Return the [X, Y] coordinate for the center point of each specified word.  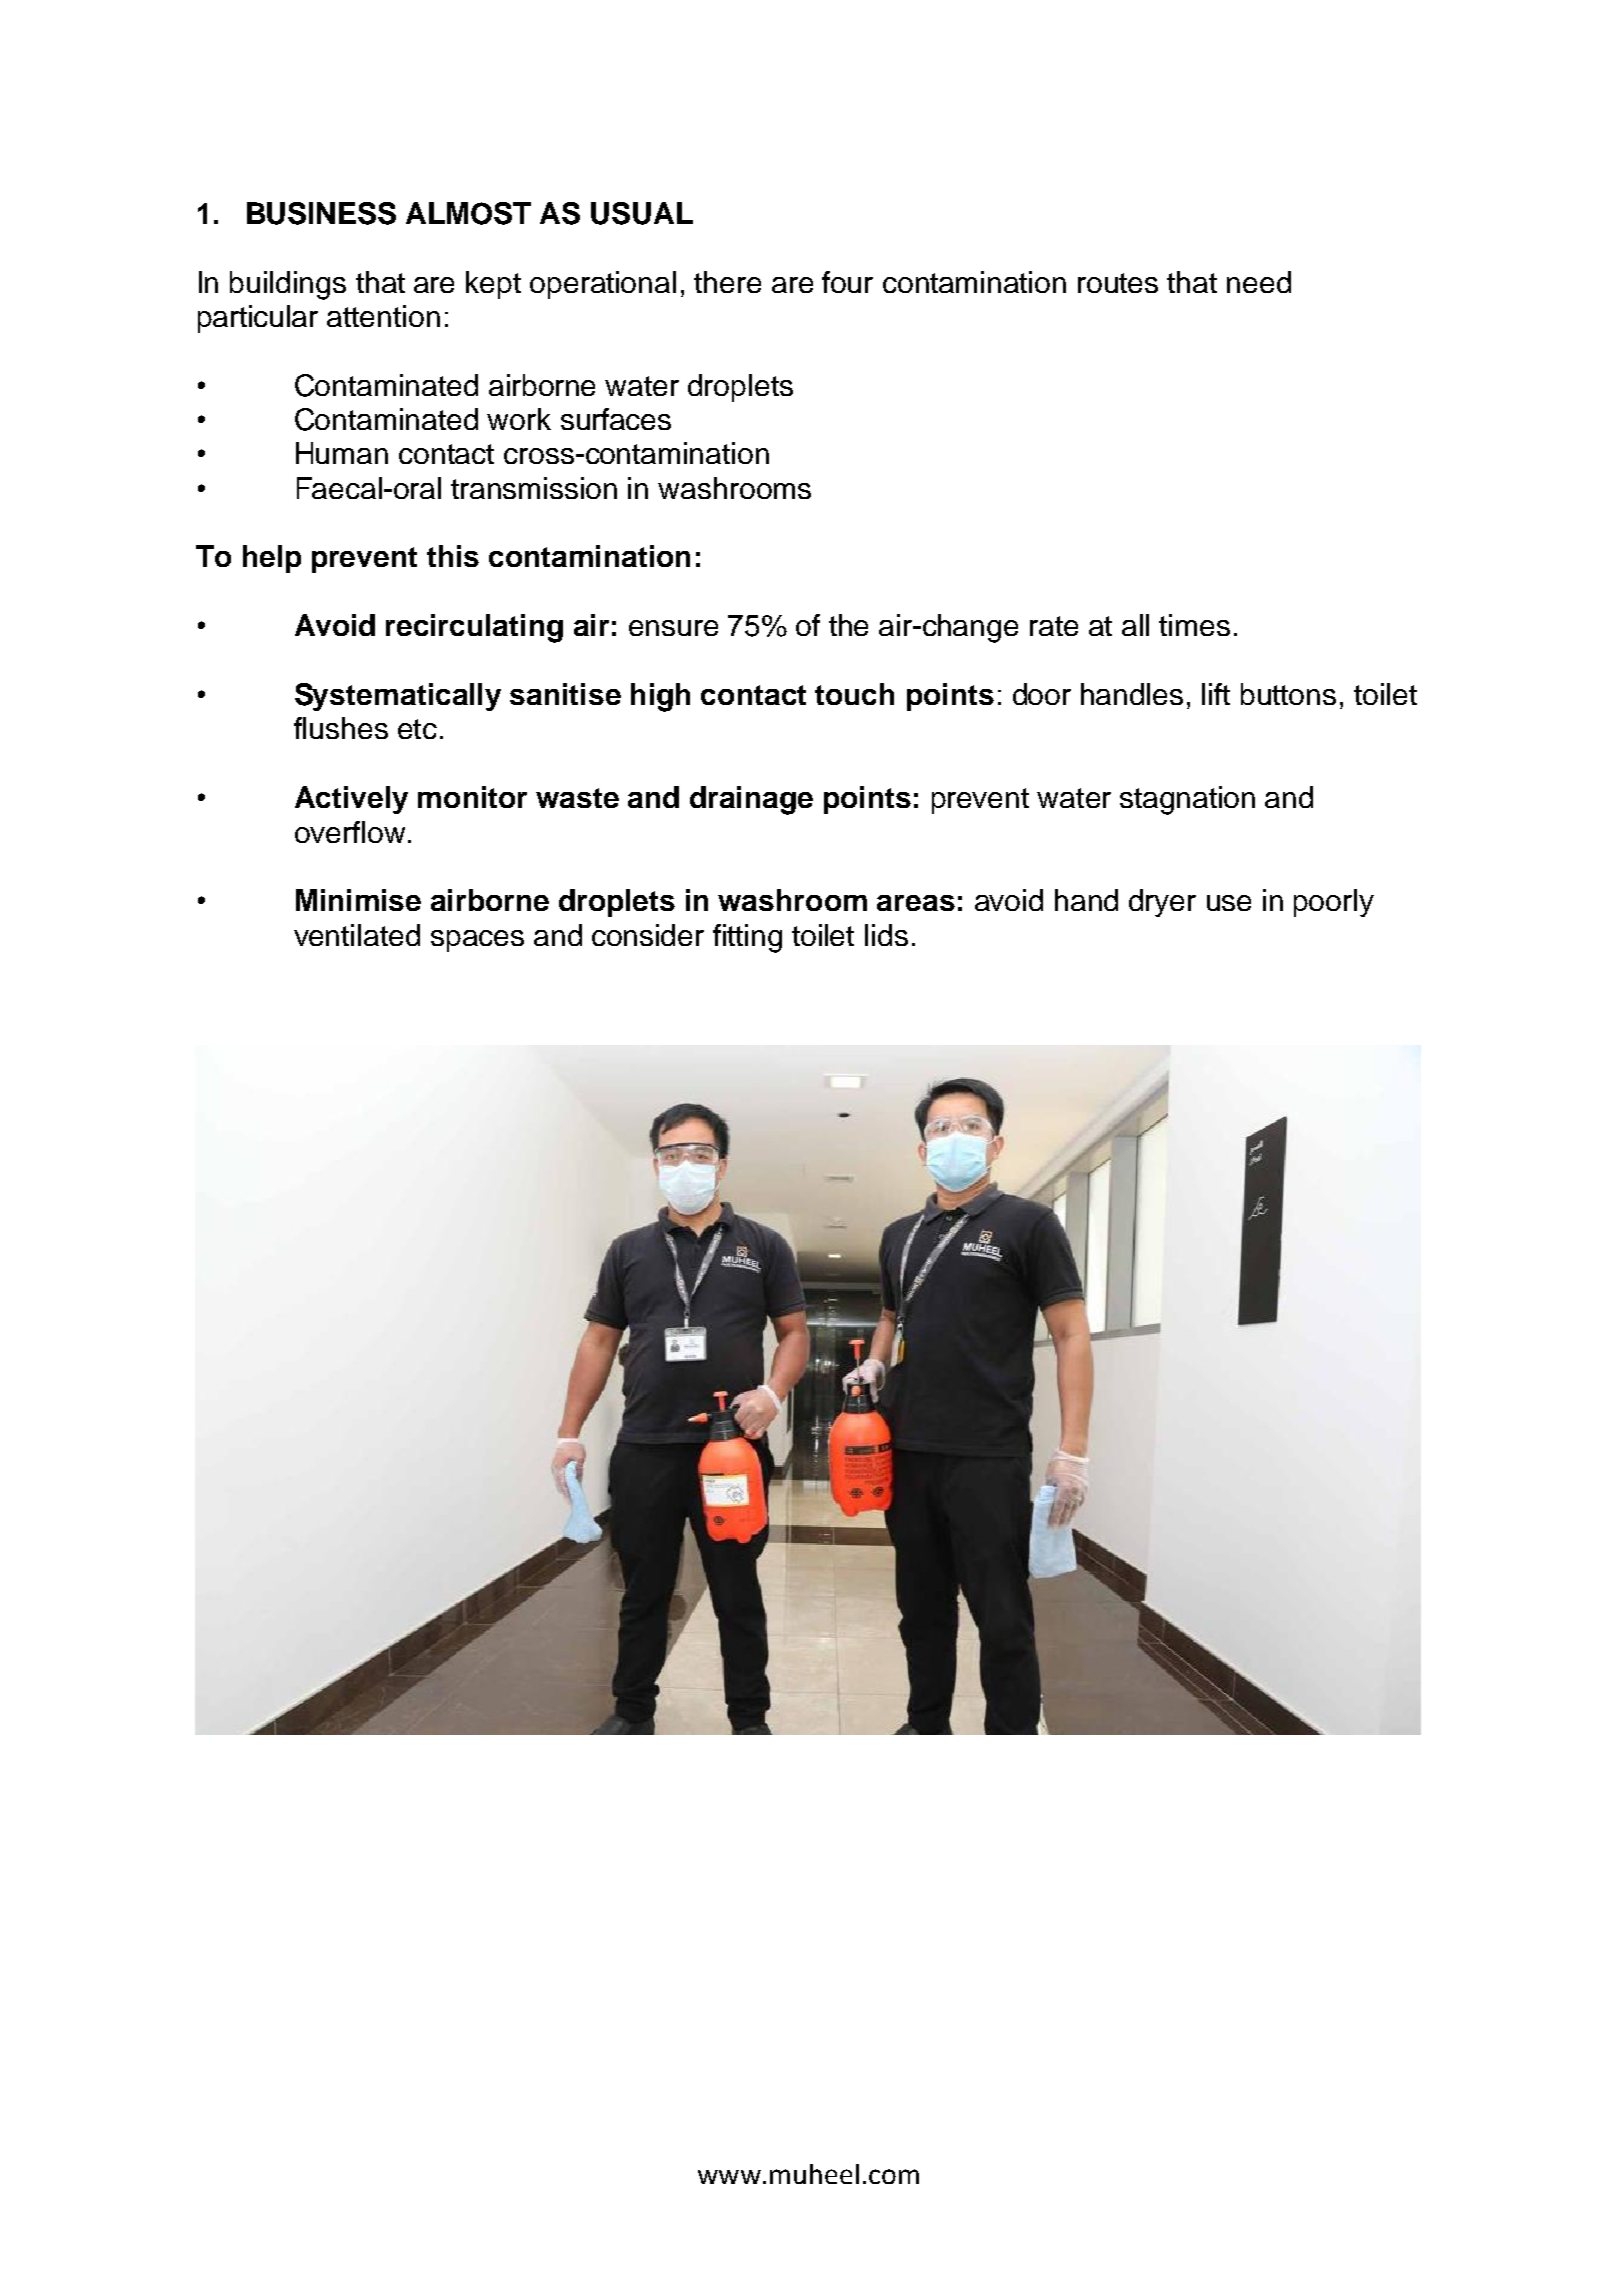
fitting [747, 938]
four [847, 282]
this [453, 556]
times [1194, 625]
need [1259, 282]
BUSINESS [321, 213]
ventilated [357, 935]
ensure [673, 628]
